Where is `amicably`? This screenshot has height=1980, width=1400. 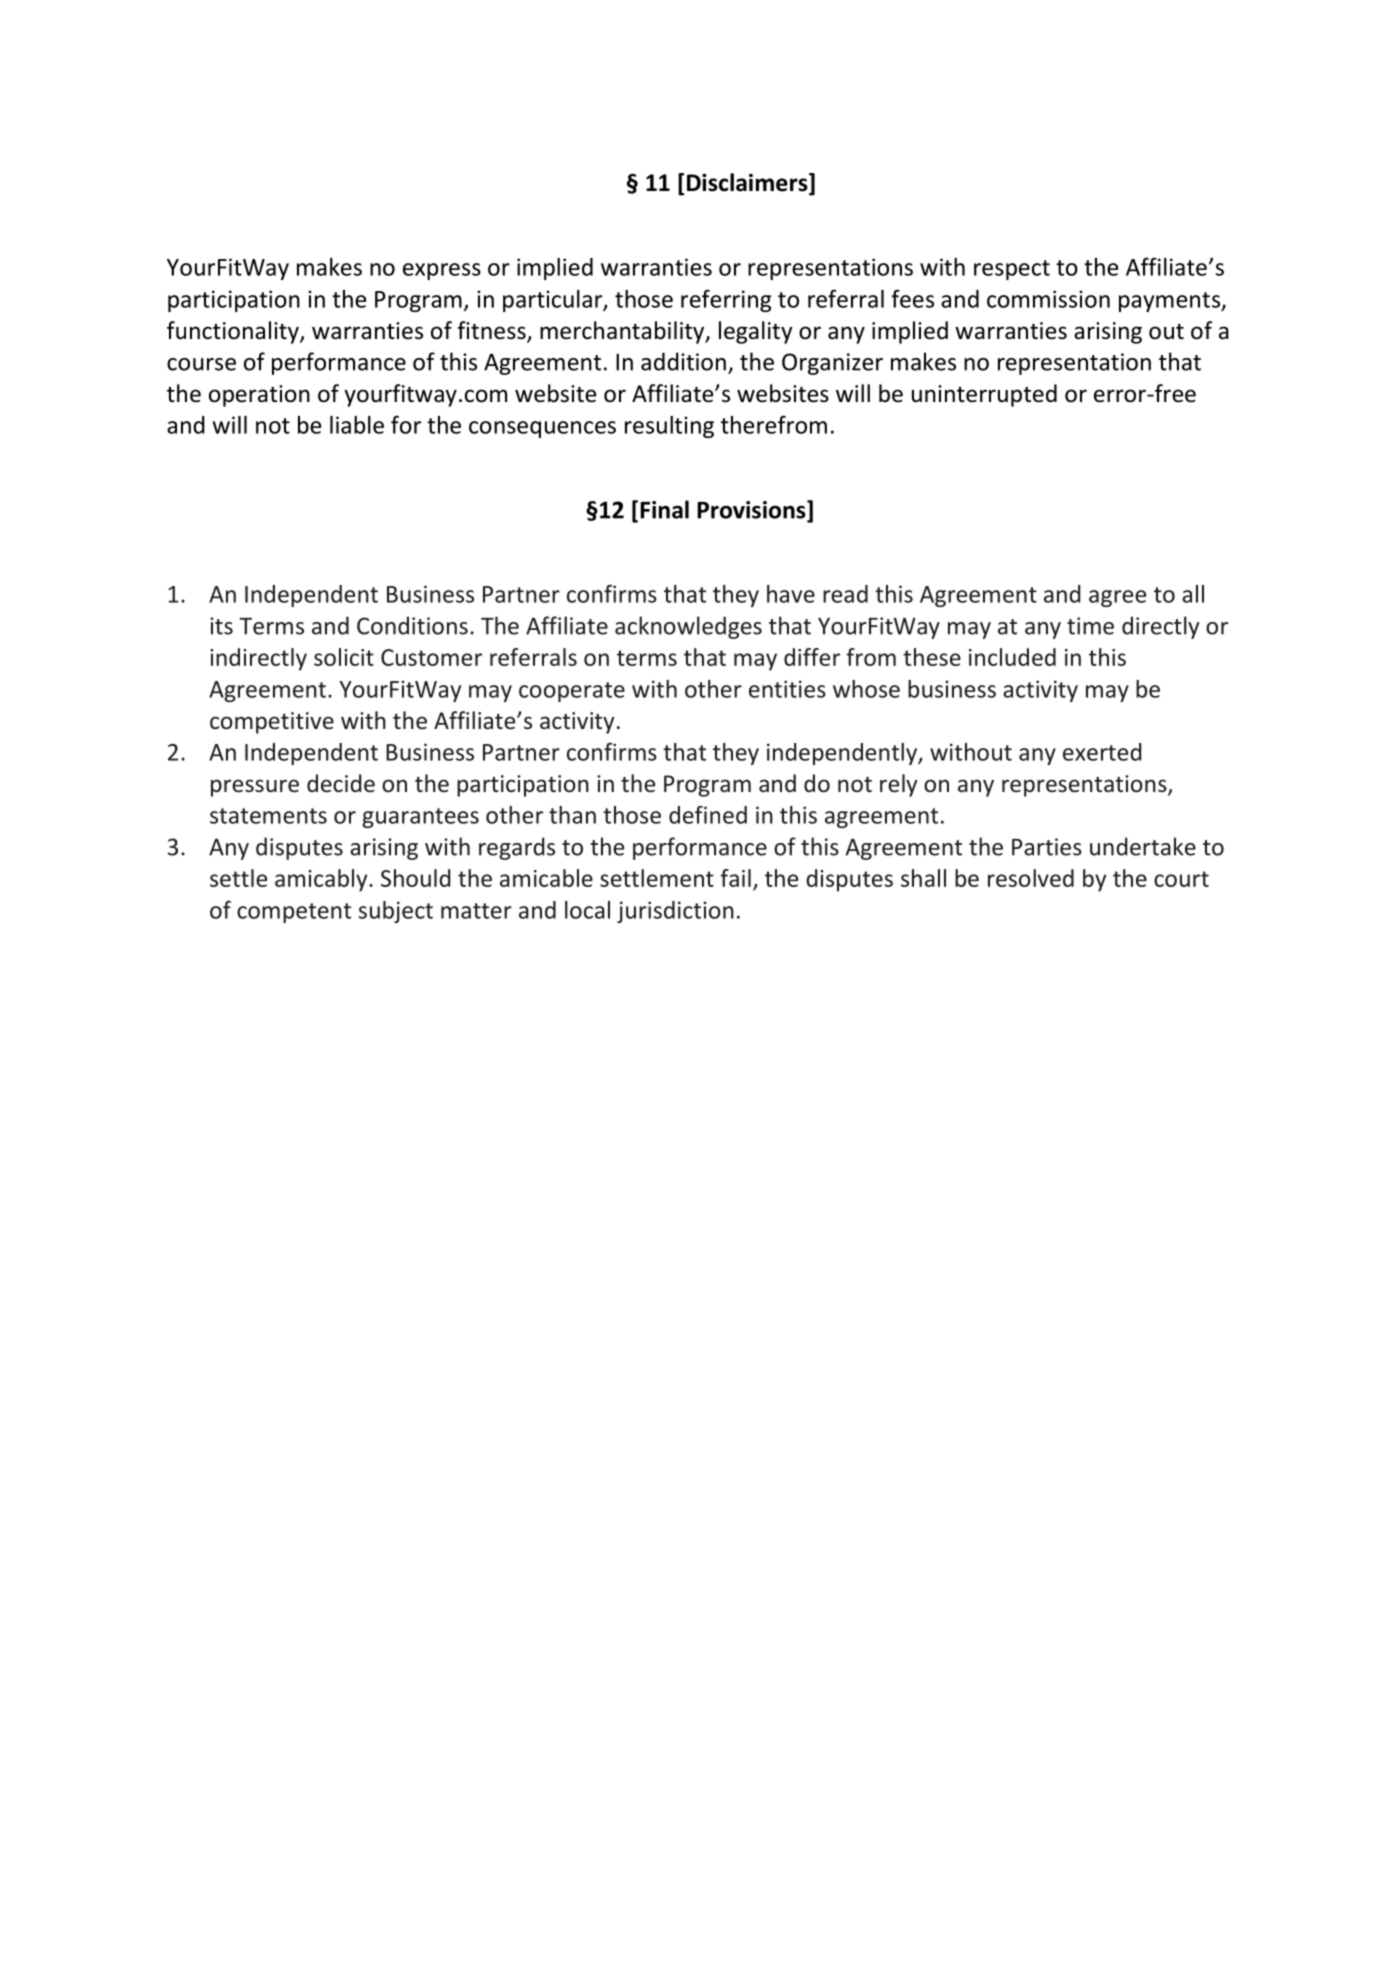 amicably is located at coordinates (322, 880).
